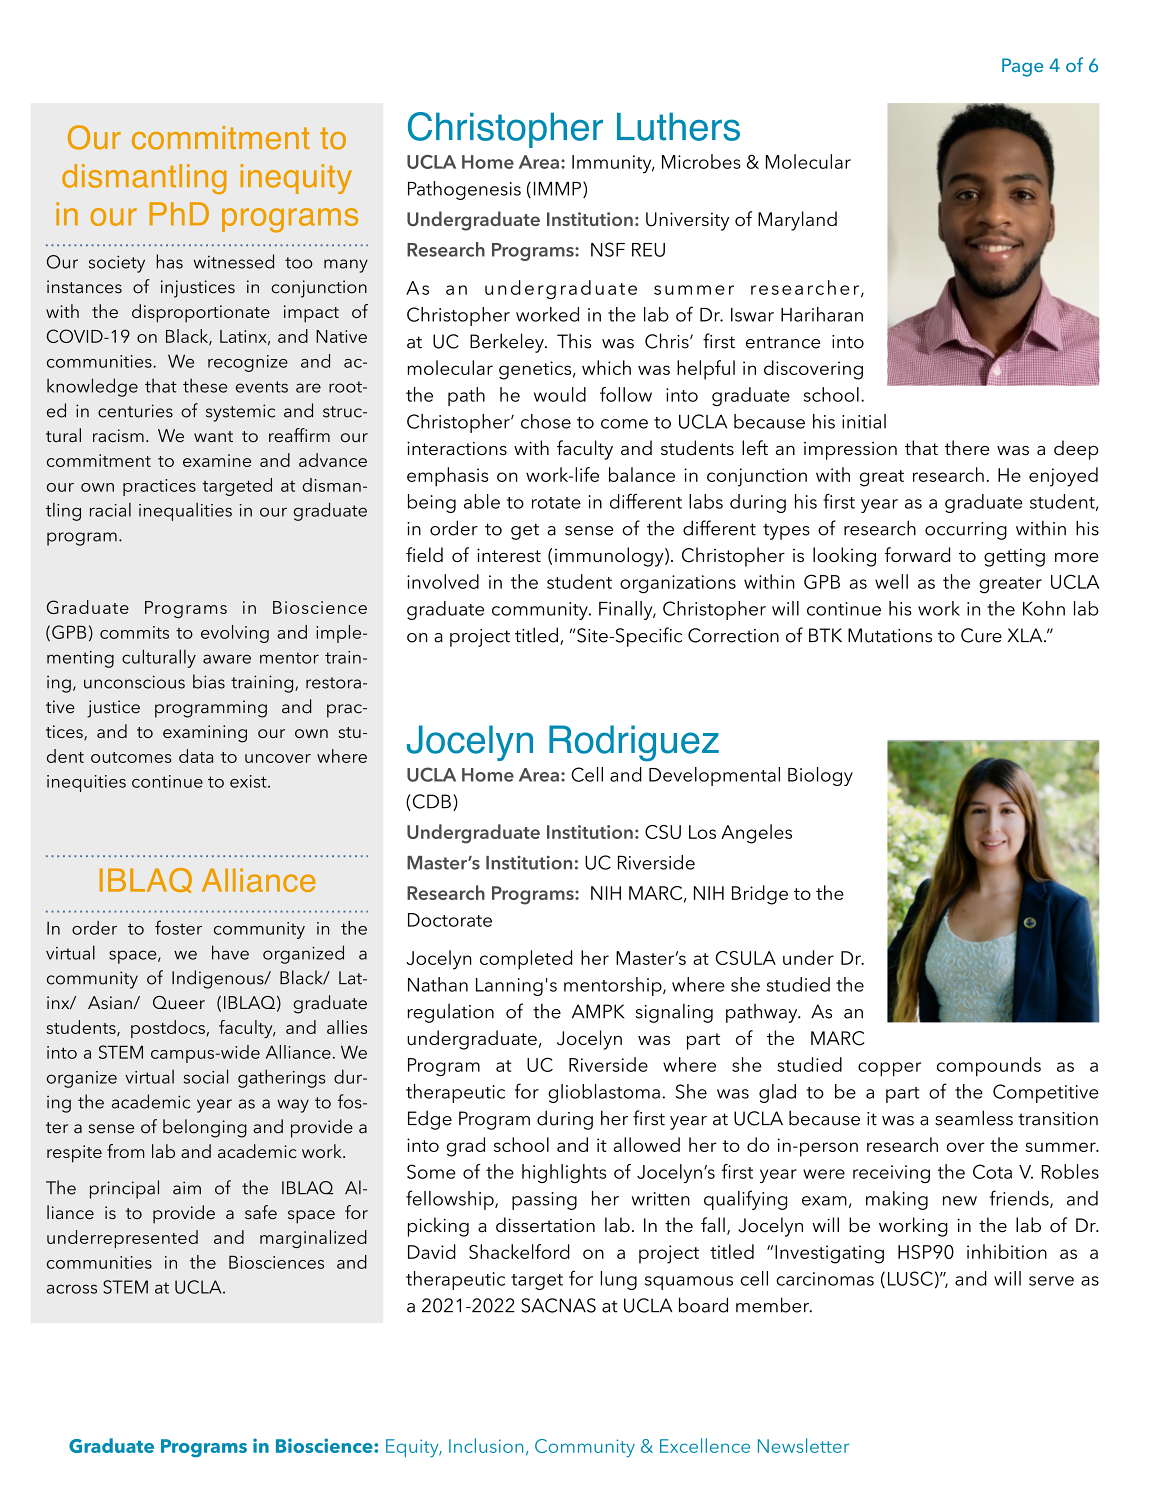  What do you see at coordinates (981, 635) in the document?
I see `Cure` at bounding box center [981, 635].
